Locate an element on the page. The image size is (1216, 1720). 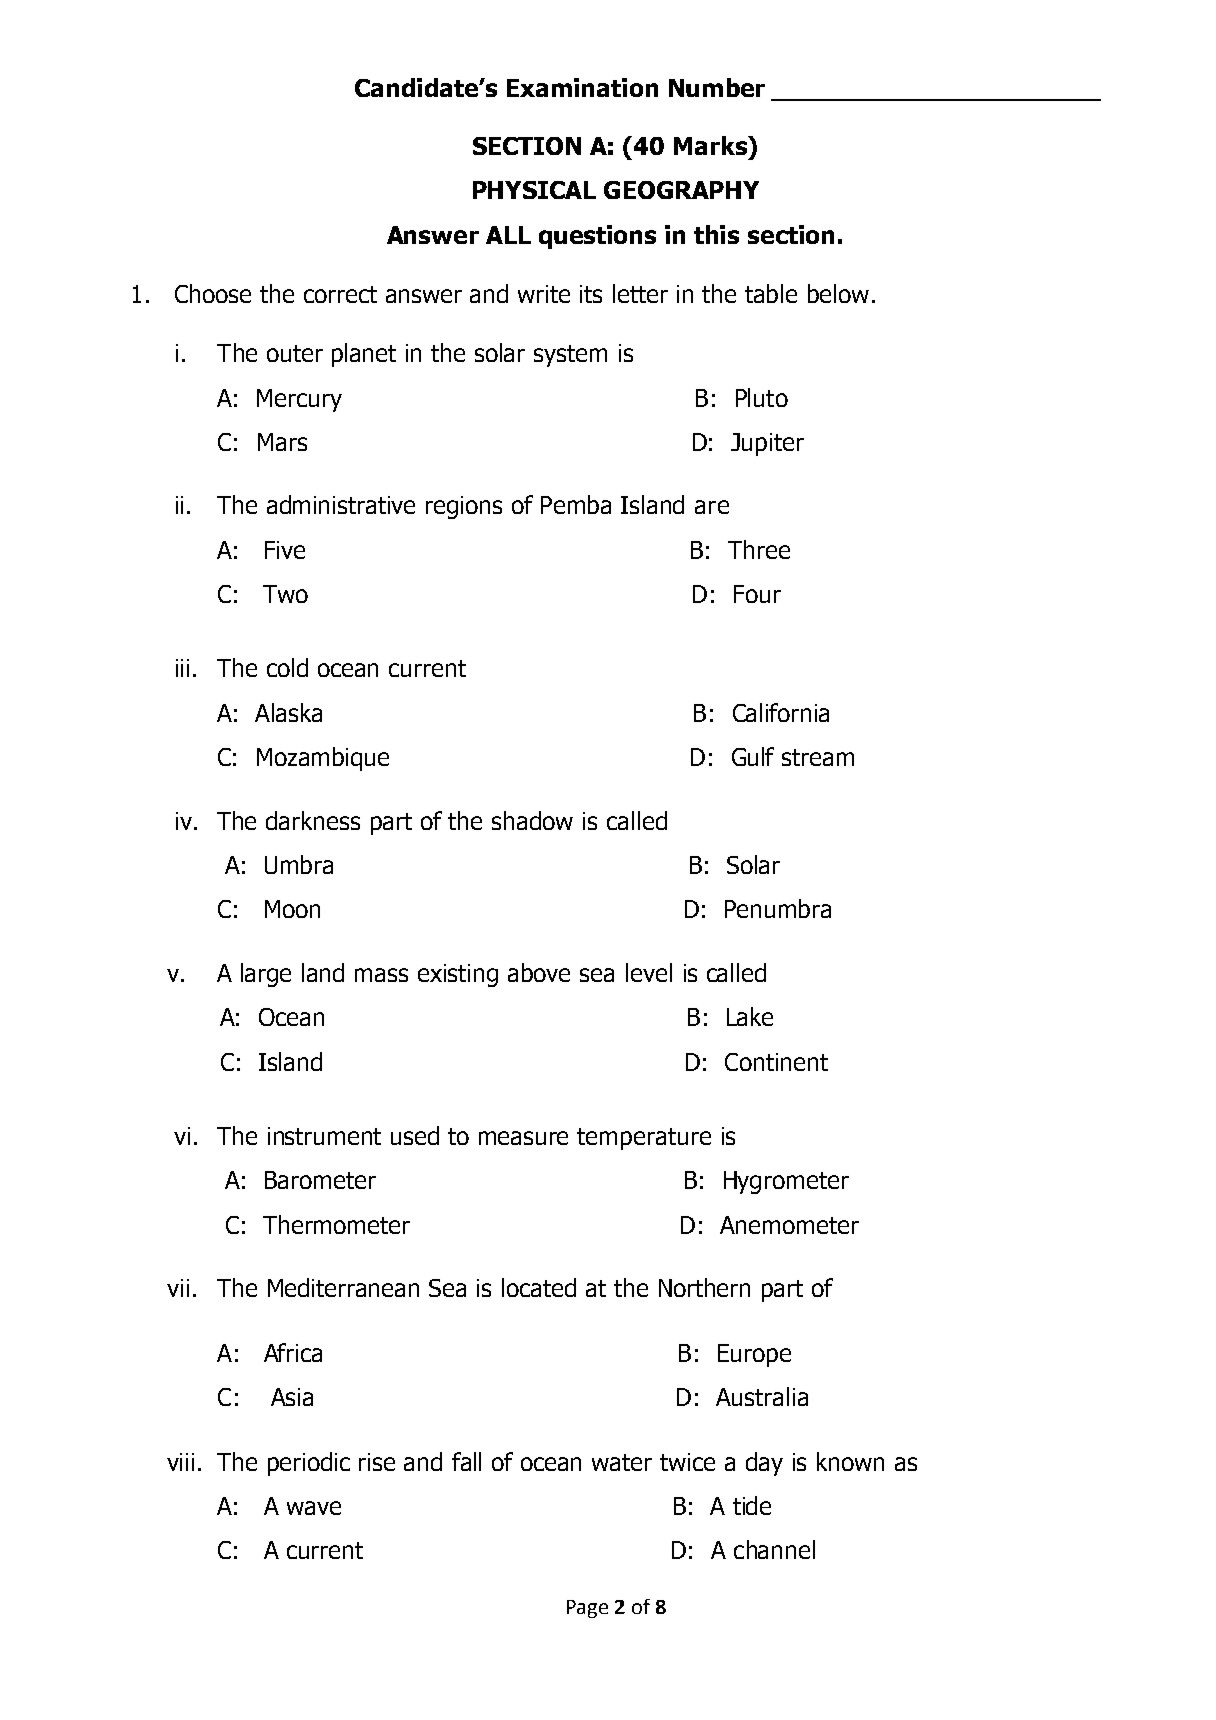
Page is located at coordinates (587, 1609).
